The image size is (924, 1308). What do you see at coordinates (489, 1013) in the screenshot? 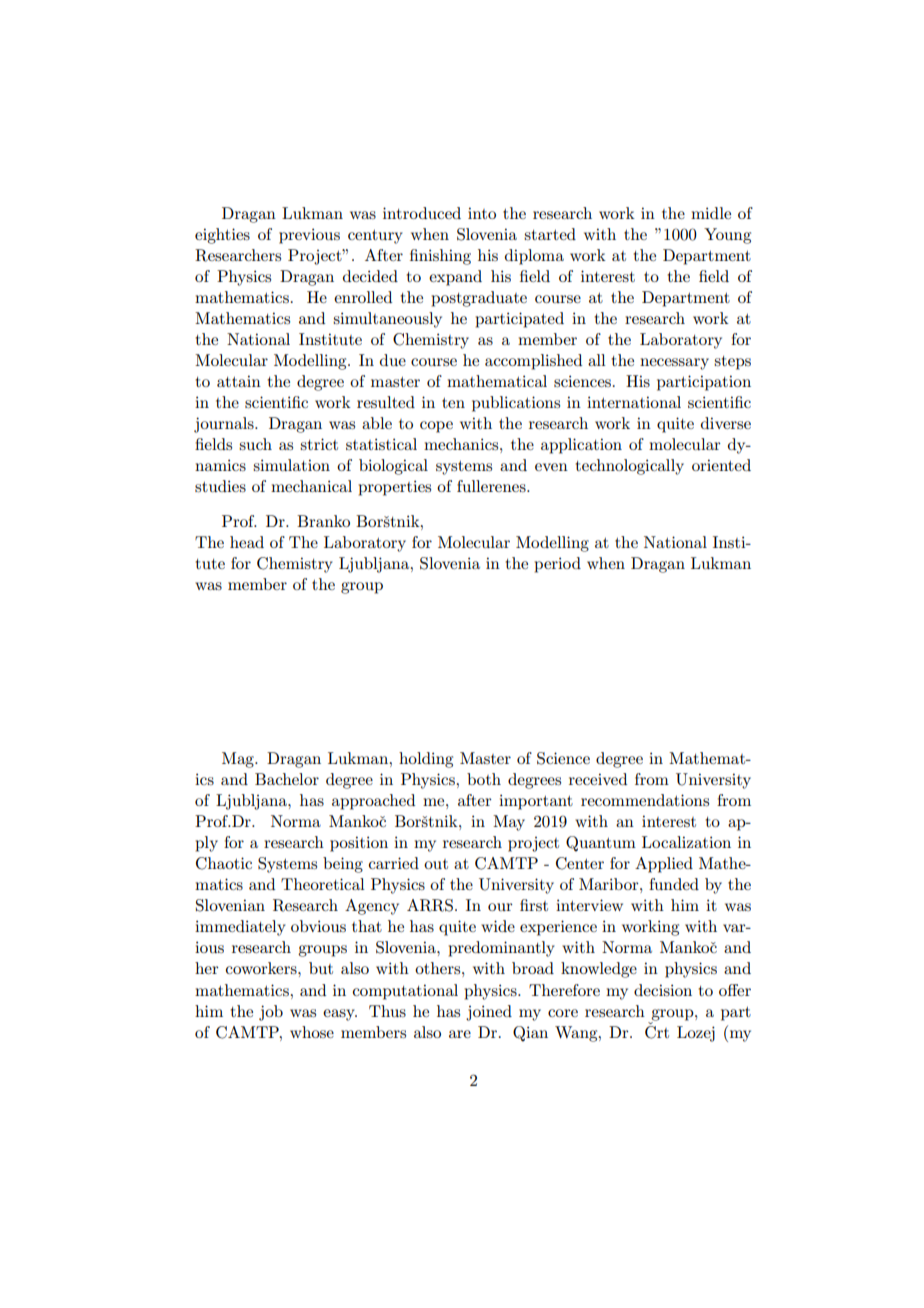
I see `joined` at bounding box center [489, 1013].
